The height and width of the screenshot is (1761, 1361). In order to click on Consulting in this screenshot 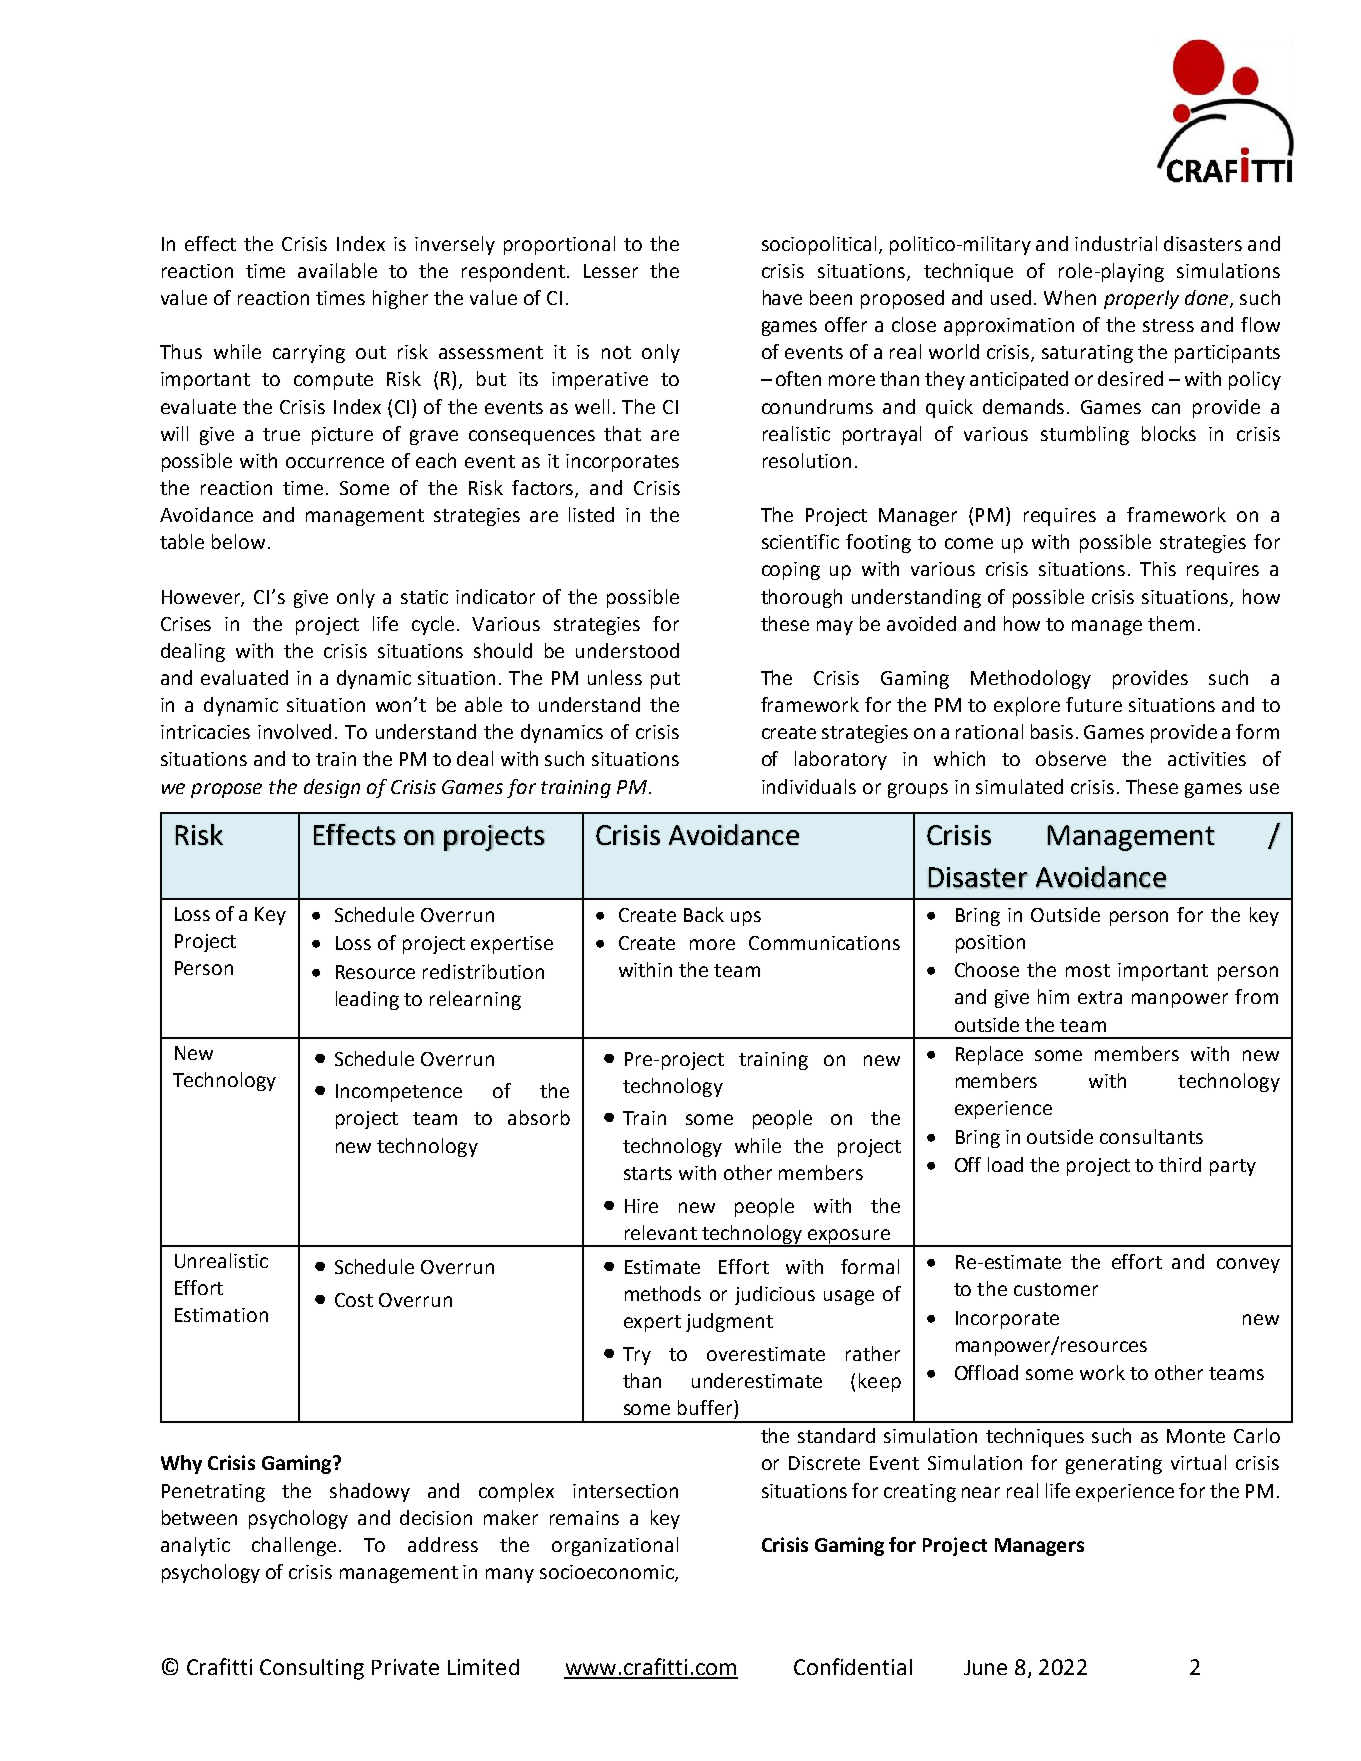, I will do `click(312, 1669)`.
